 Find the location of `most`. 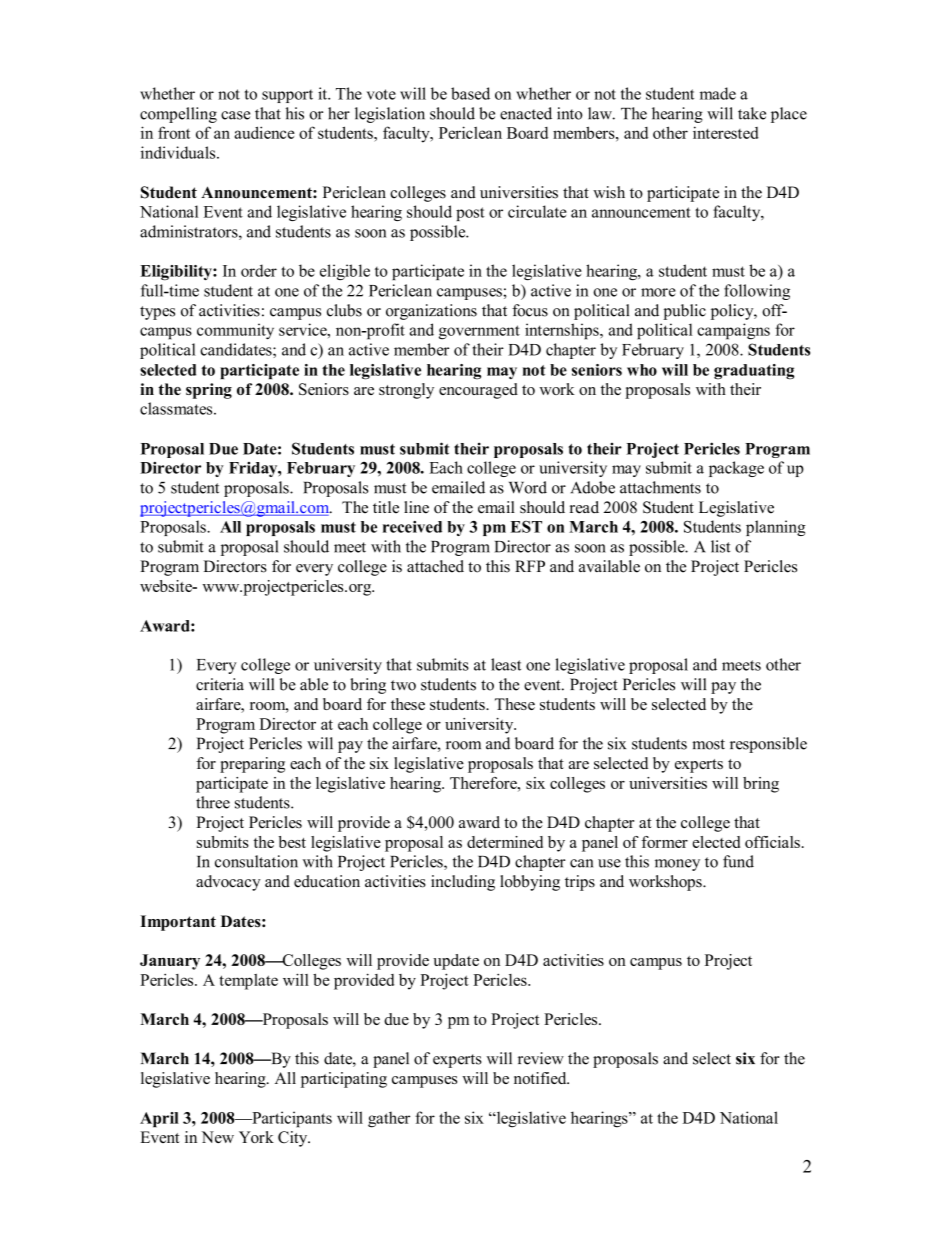

most is located at coordinates (708, 744).
